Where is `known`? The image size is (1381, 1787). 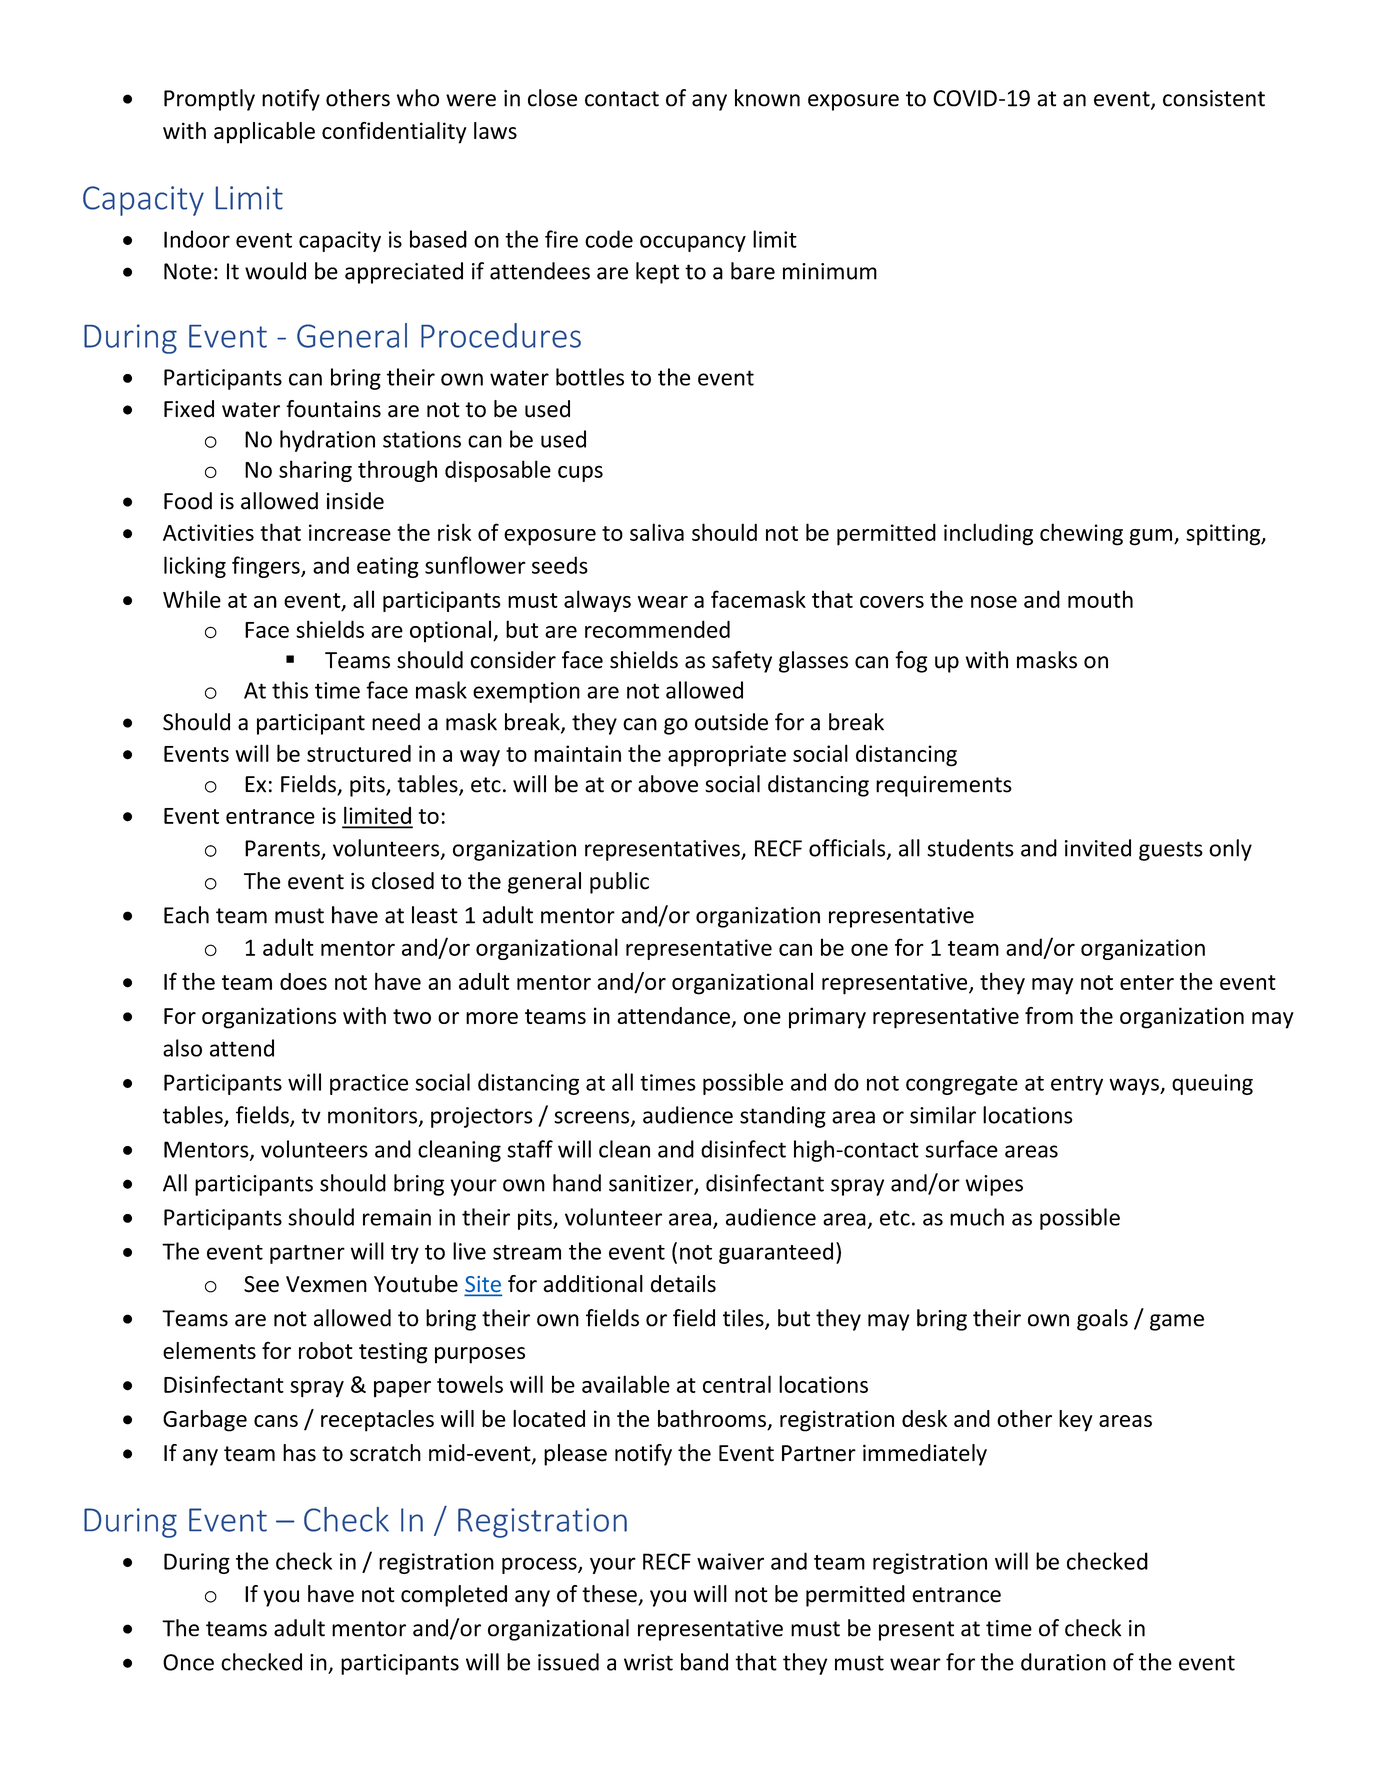
known is located at coordinates (767, 98).
